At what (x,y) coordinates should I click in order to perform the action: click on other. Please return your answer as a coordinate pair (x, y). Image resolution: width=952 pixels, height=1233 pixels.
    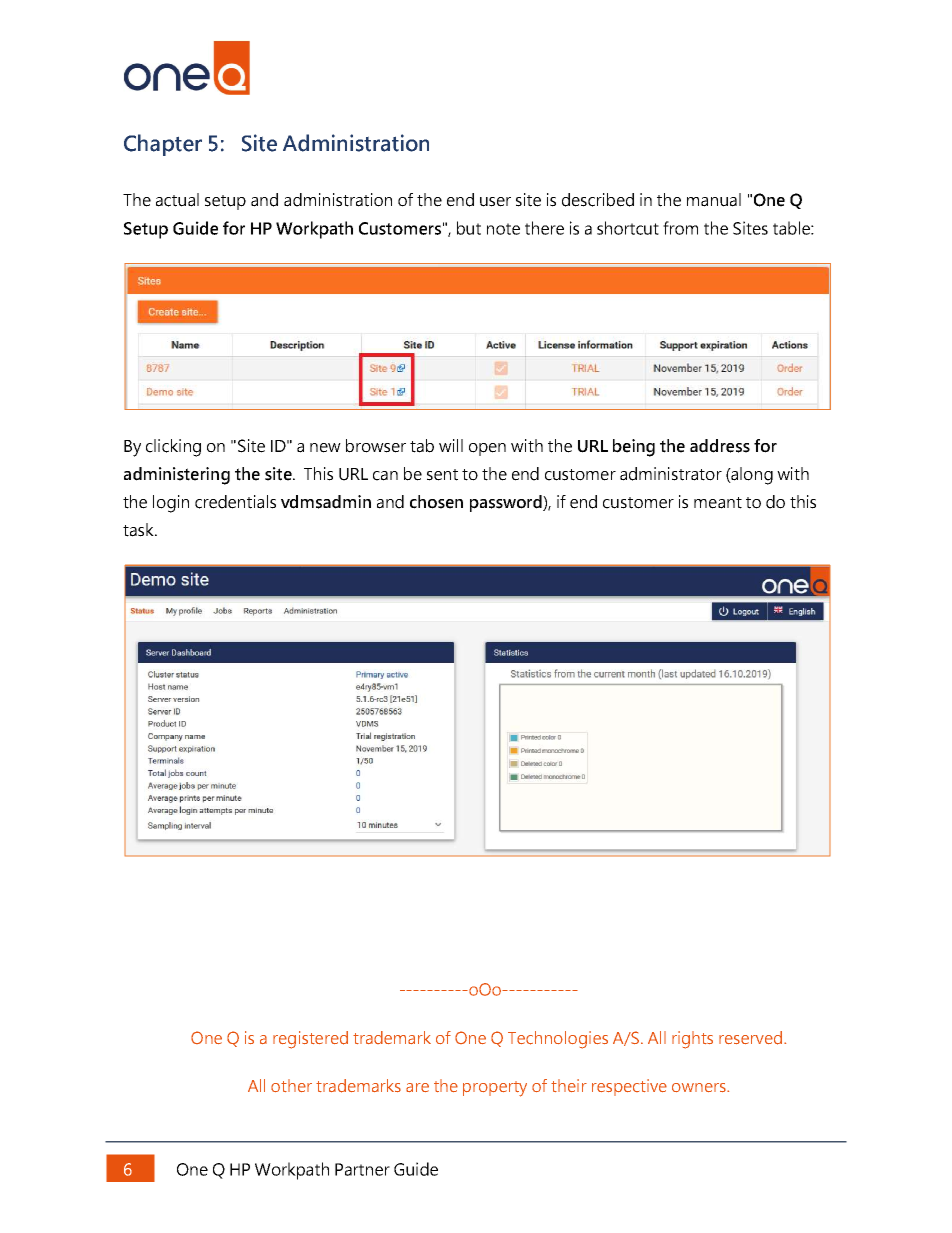
    Looking at the image, I should click on (291, 1085).
